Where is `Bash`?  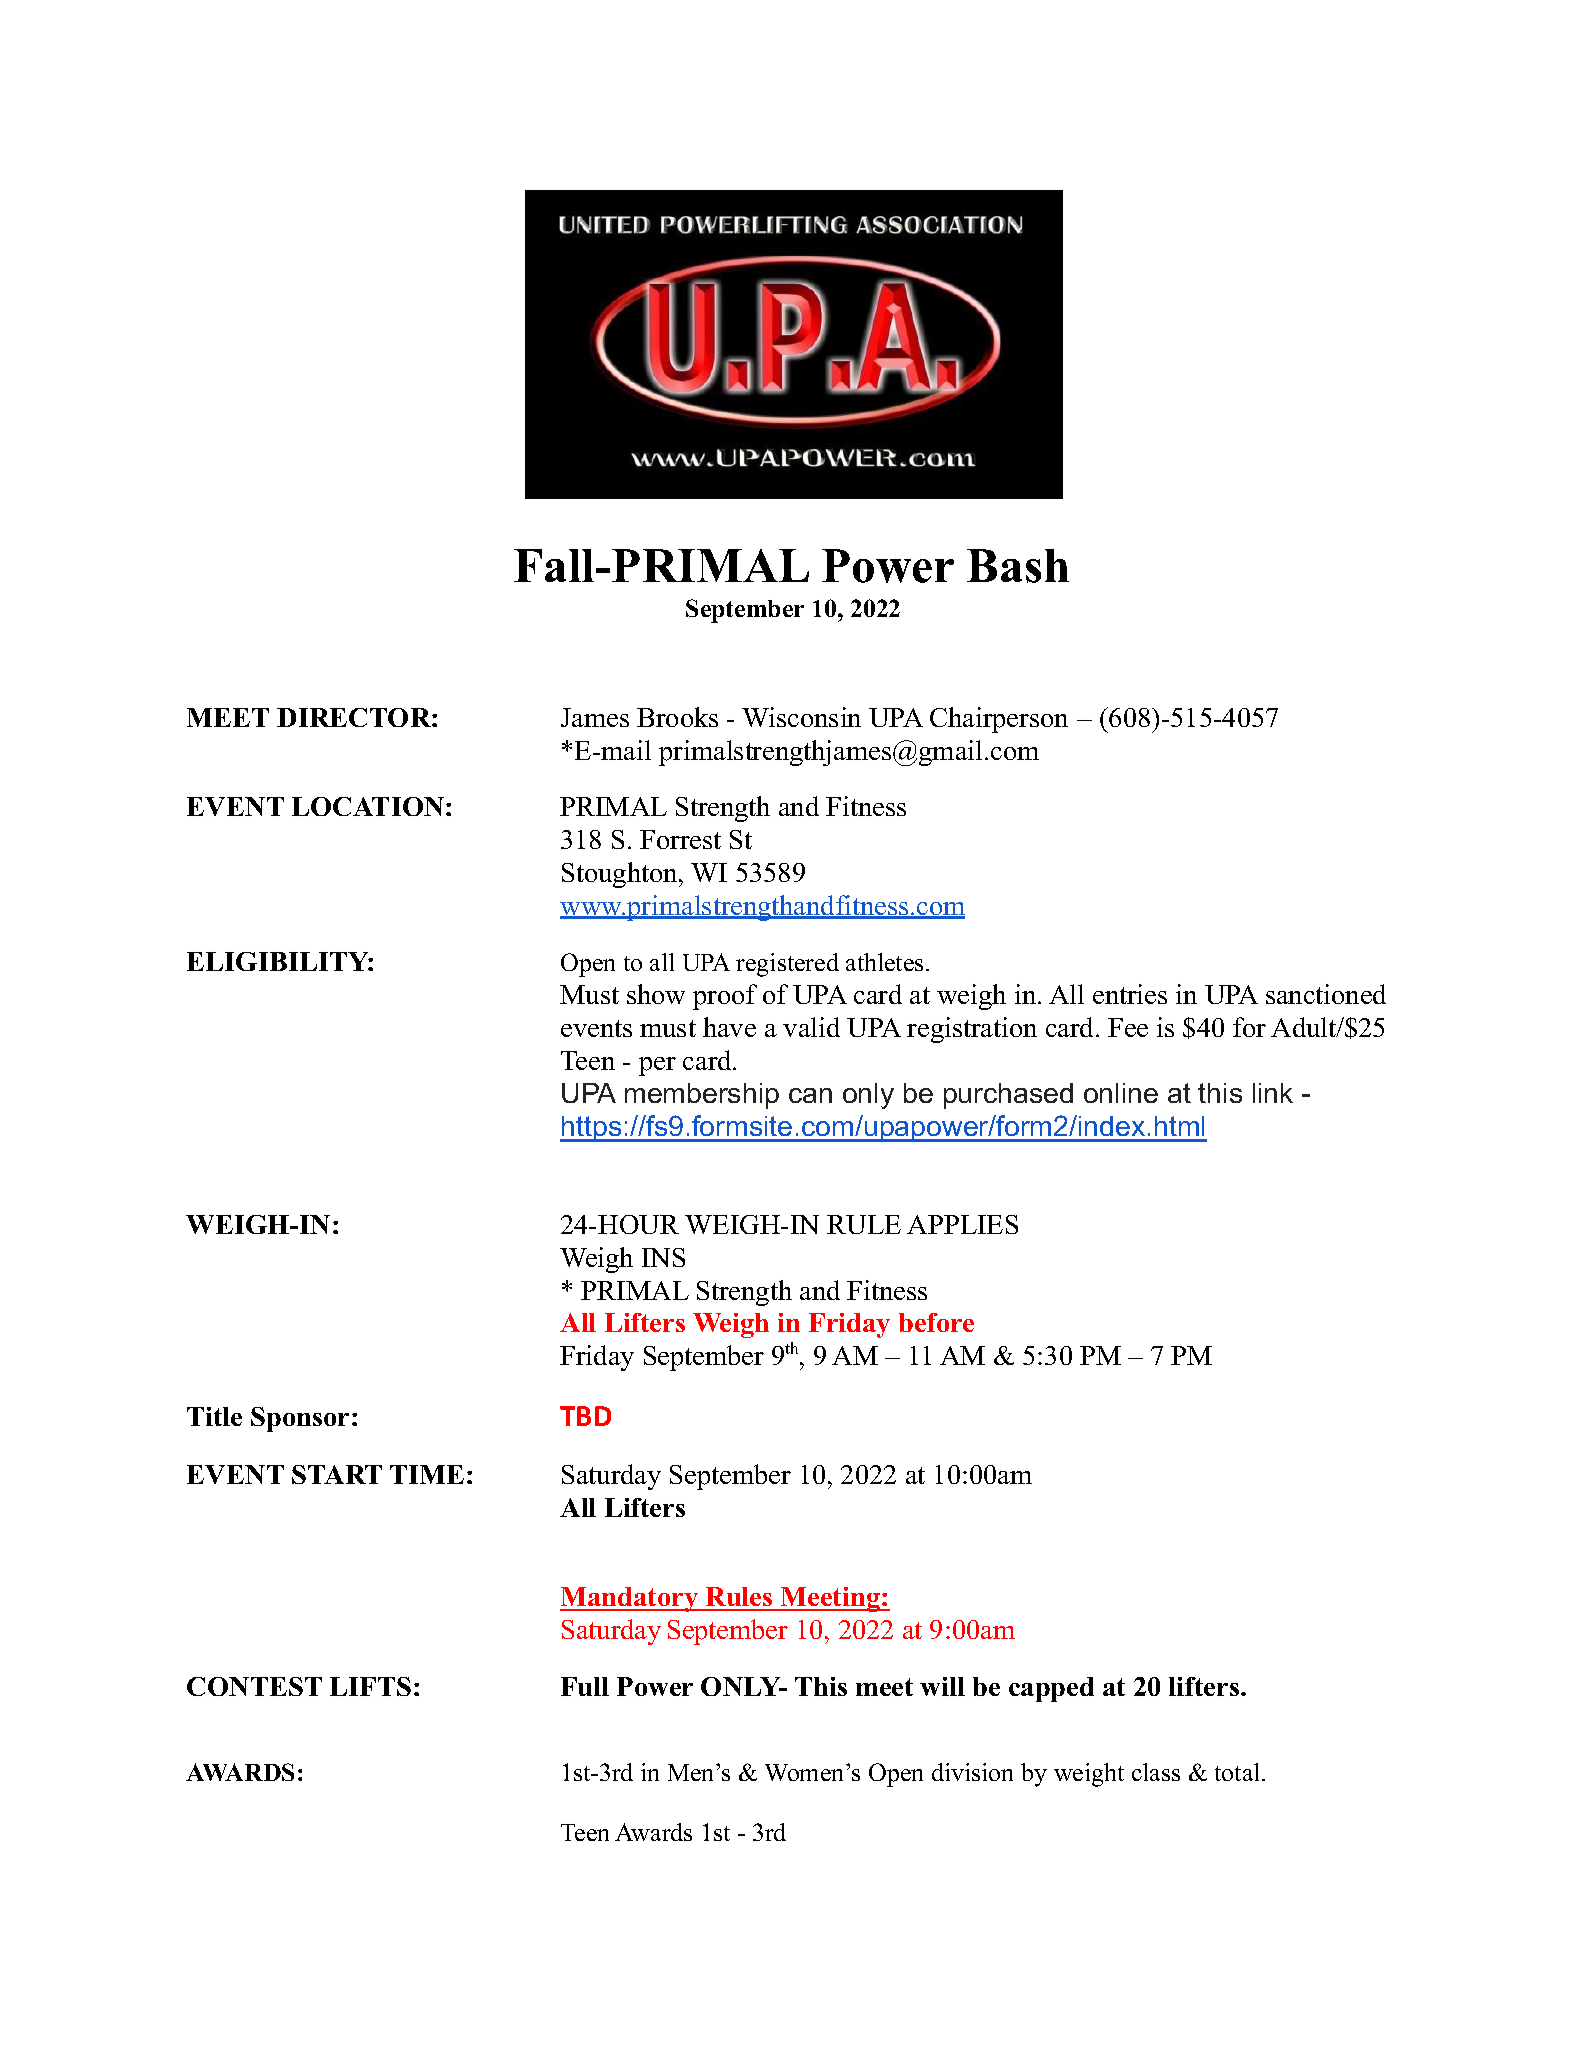
Bash is located at coordinates (1018, 566).
